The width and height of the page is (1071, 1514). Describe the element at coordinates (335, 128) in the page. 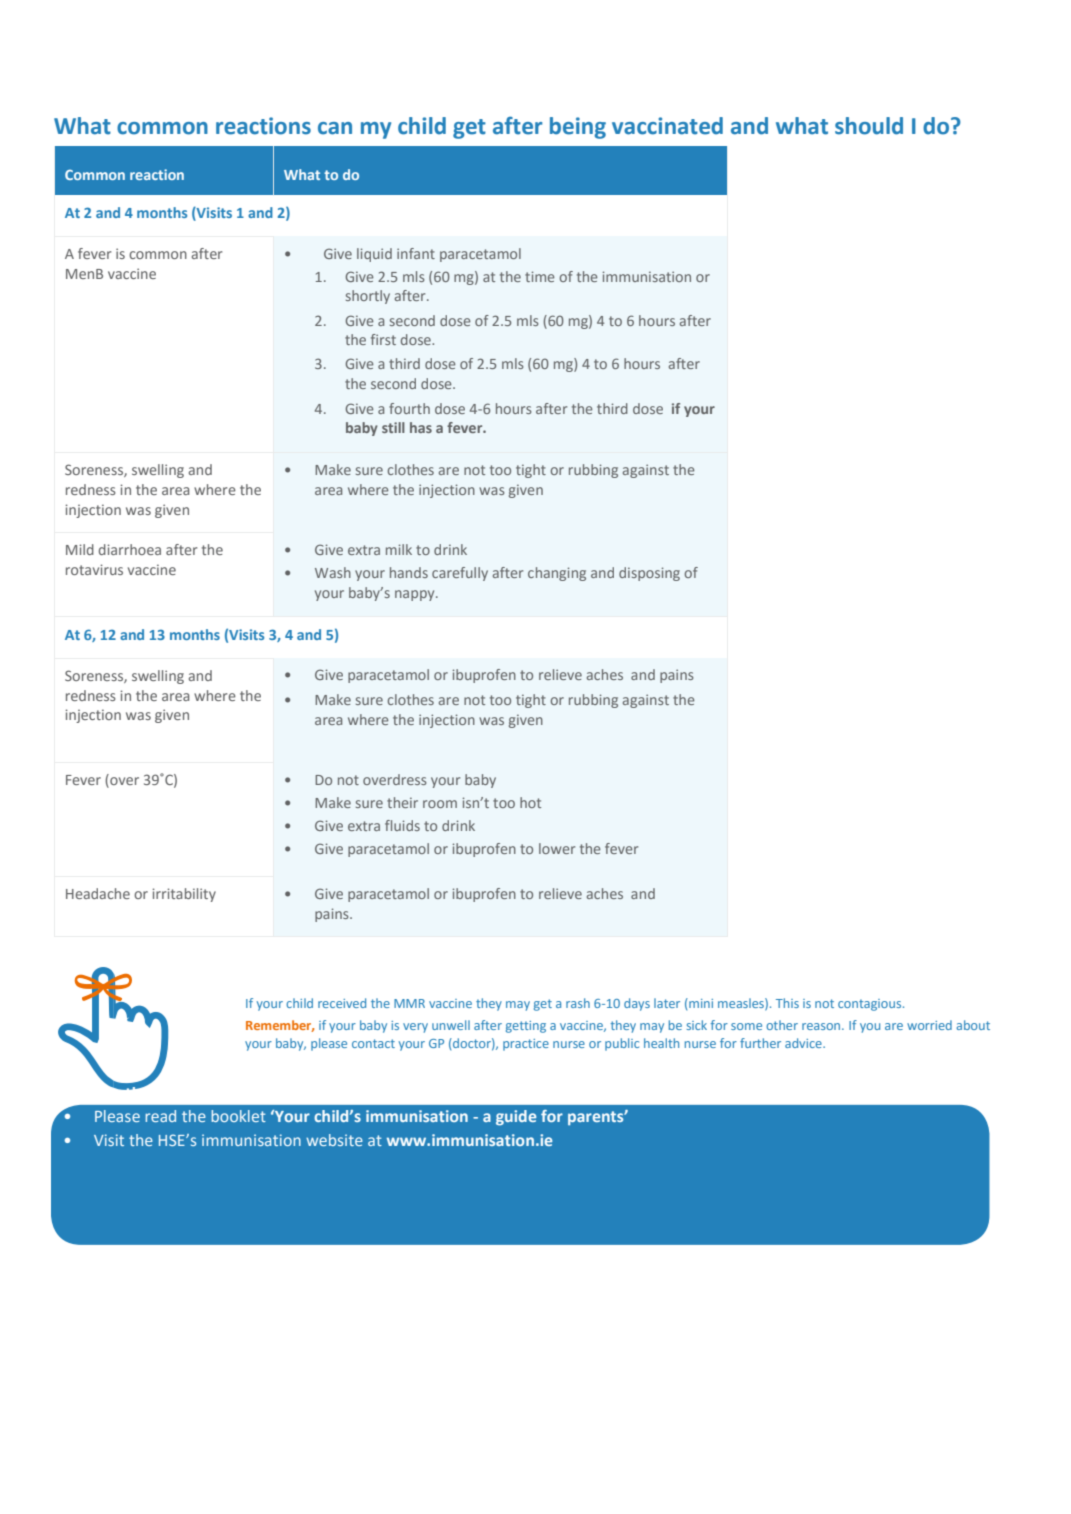

I see `can` at that location.
